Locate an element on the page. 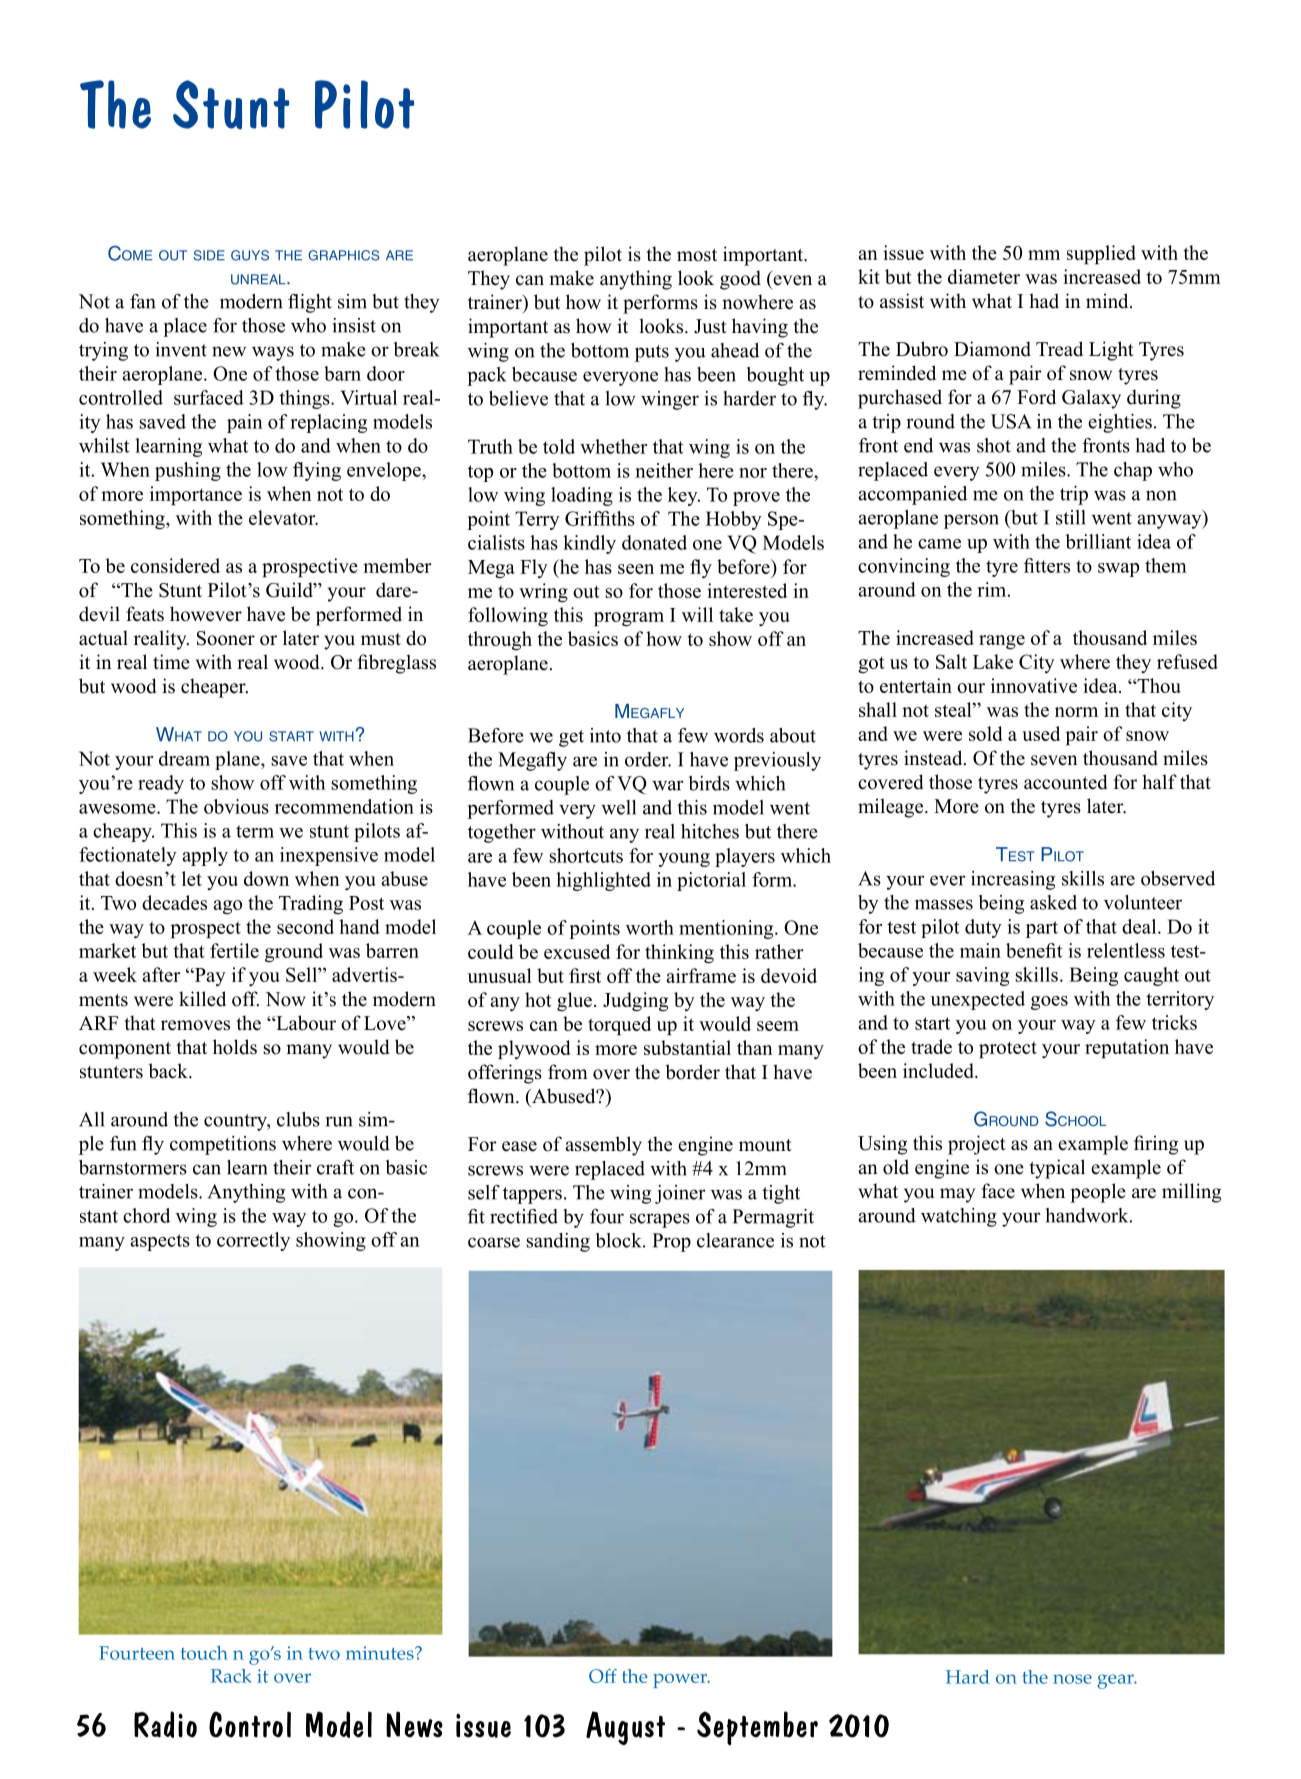  range is located at coordinates (1002, 642).
